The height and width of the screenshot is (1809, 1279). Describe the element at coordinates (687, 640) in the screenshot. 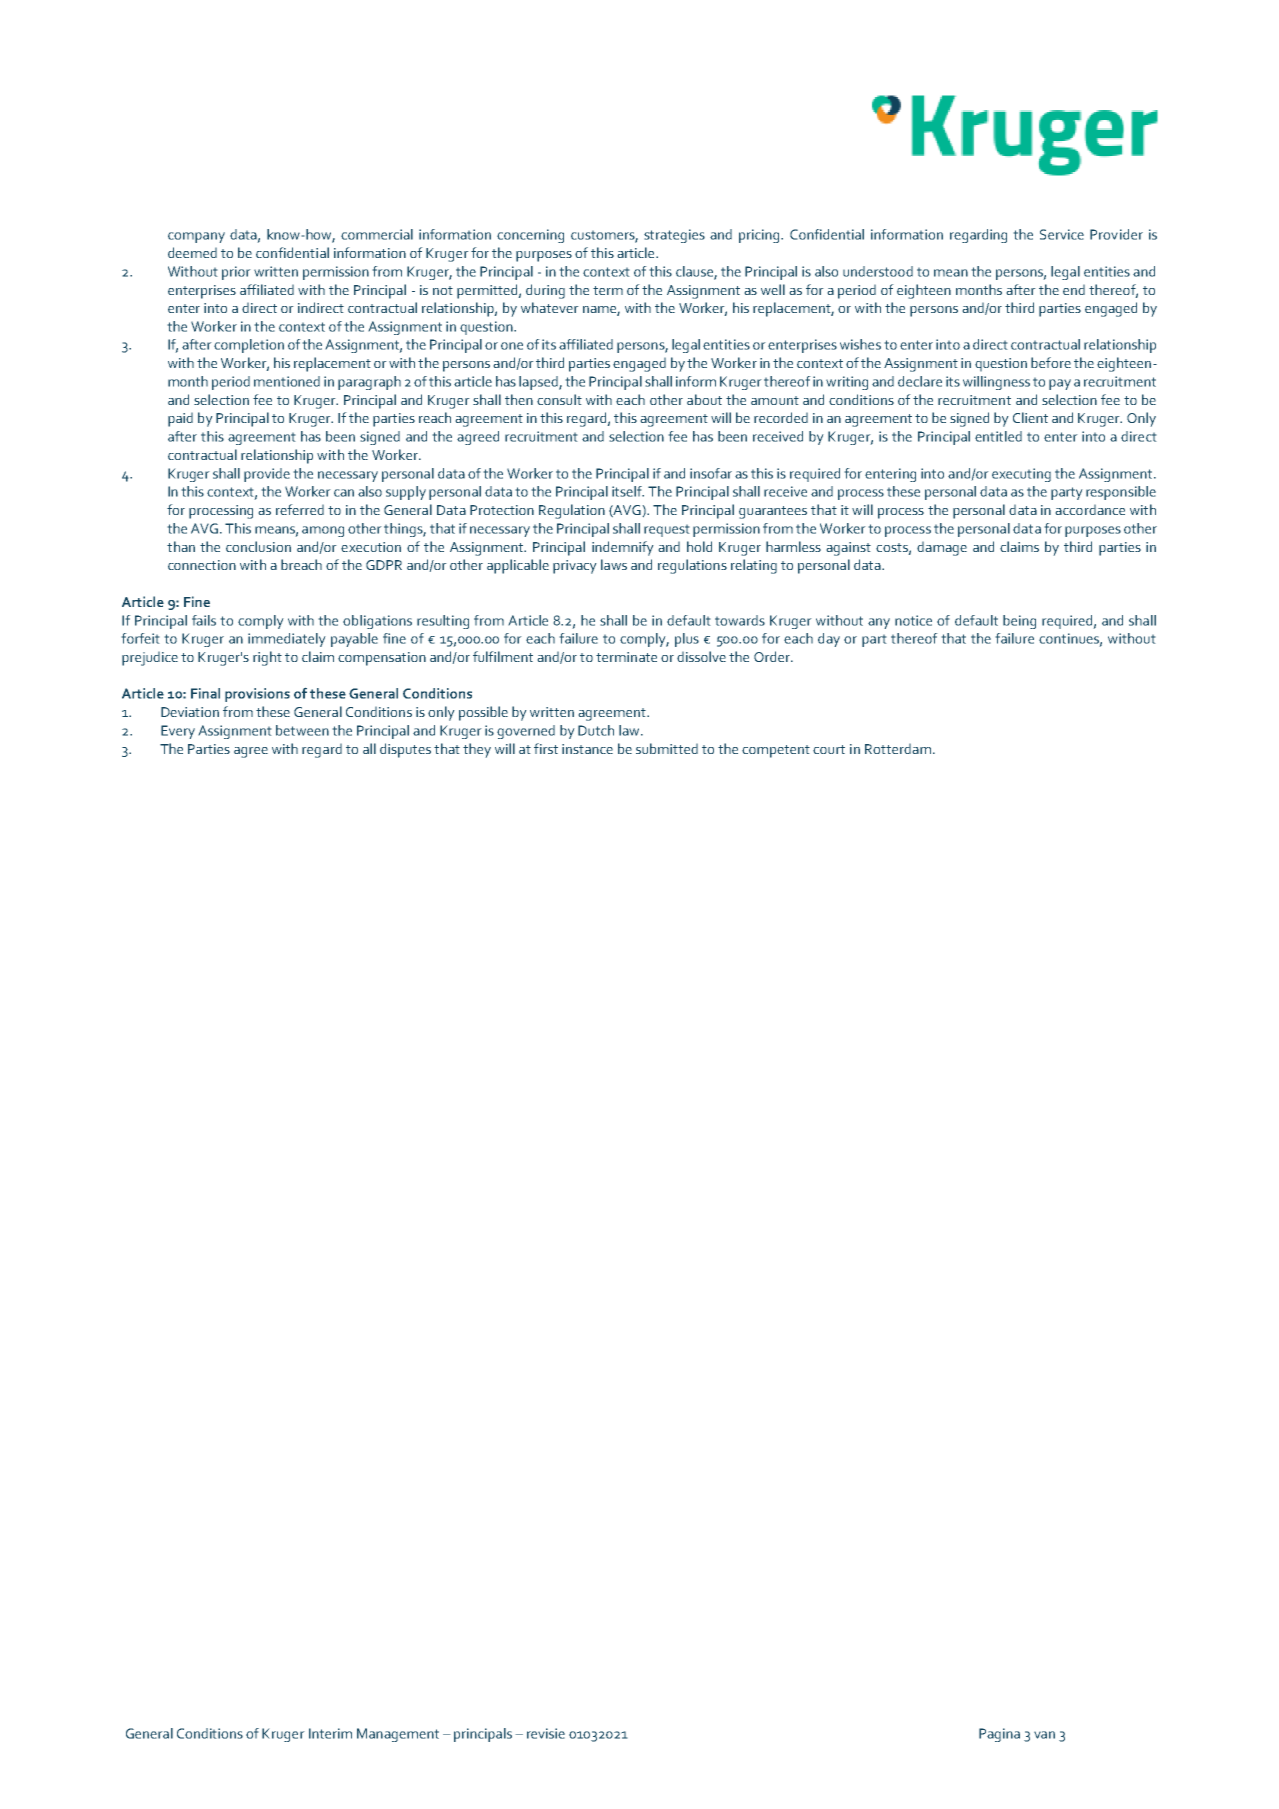

I see `plus` at that location.
